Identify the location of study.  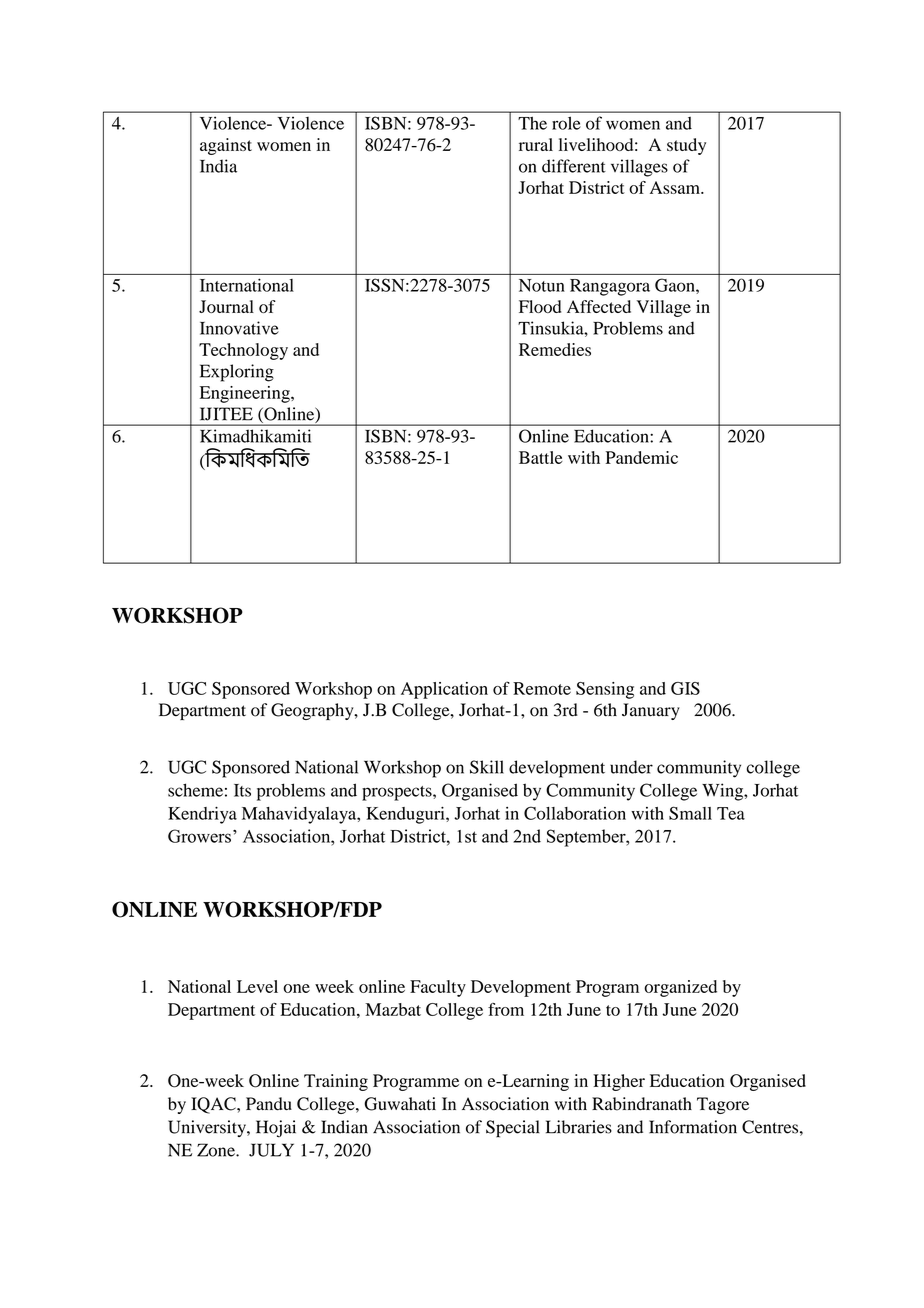
(686, 146).
